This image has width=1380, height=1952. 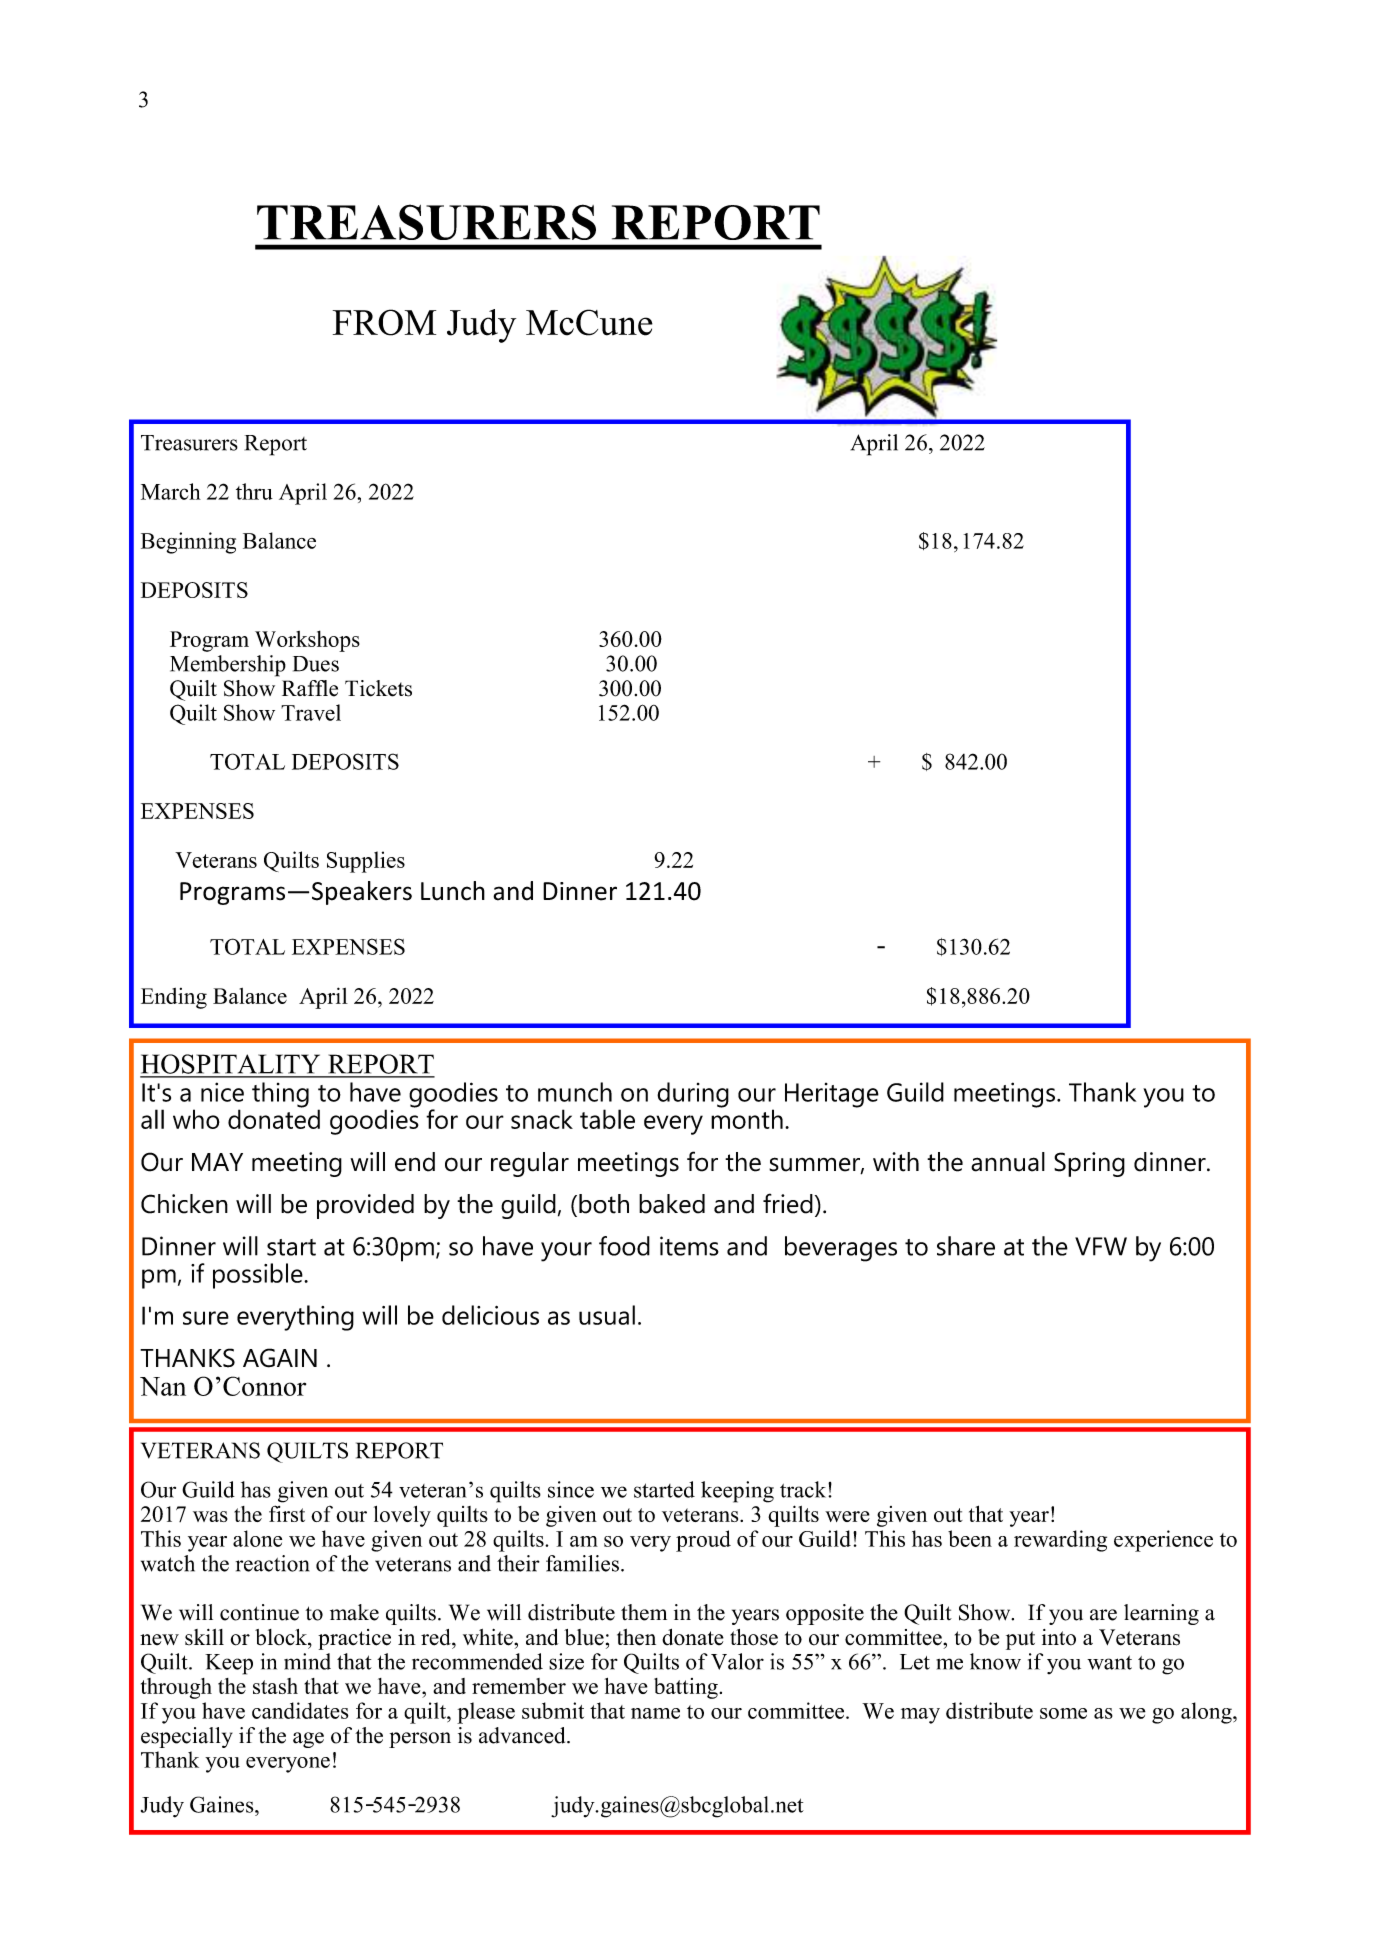 What do you see at coordinates (254, 491) in the image?
I see `thru` at bounding box center [254, 491].
